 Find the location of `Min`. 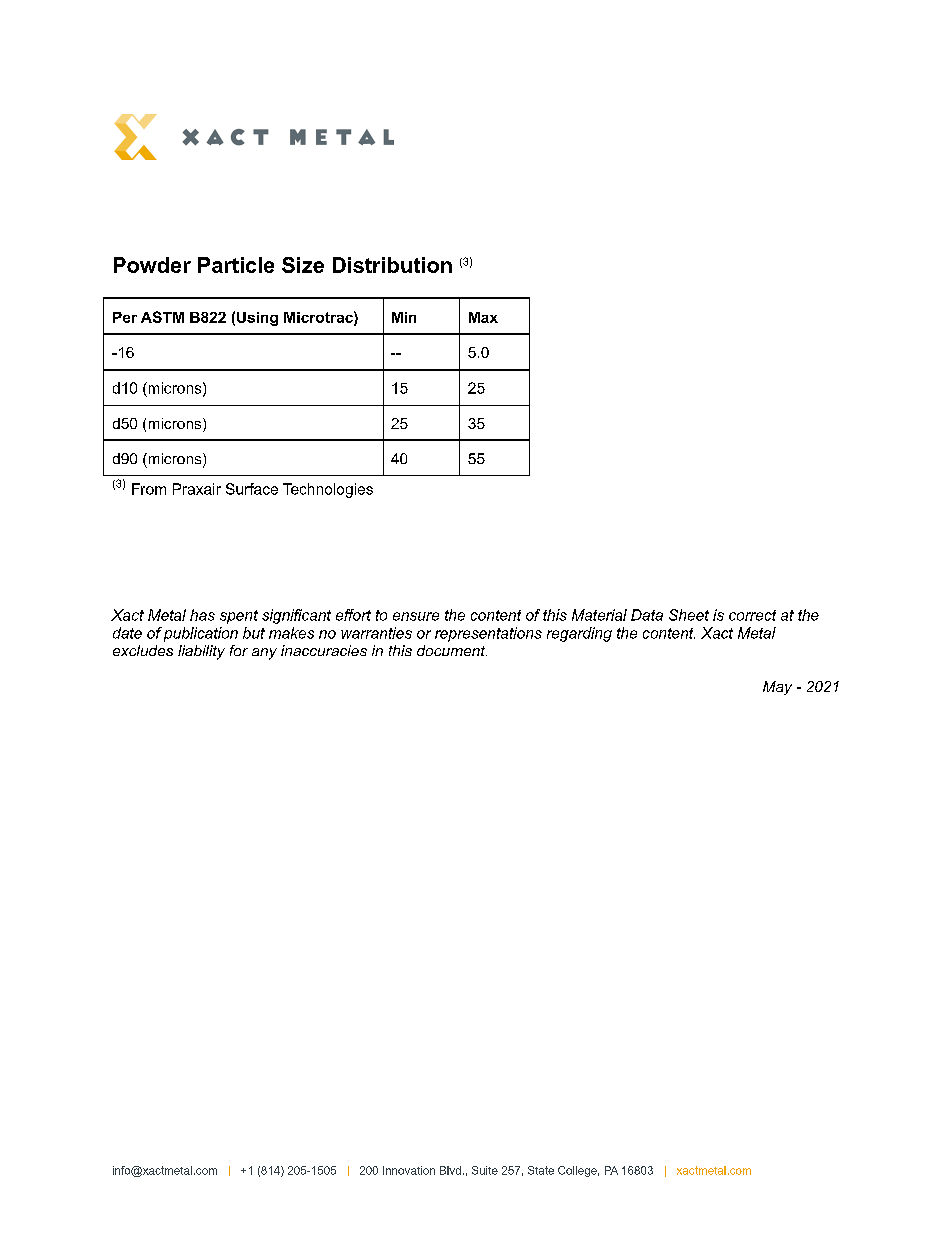

Min is located at coordinates (404, 317).
